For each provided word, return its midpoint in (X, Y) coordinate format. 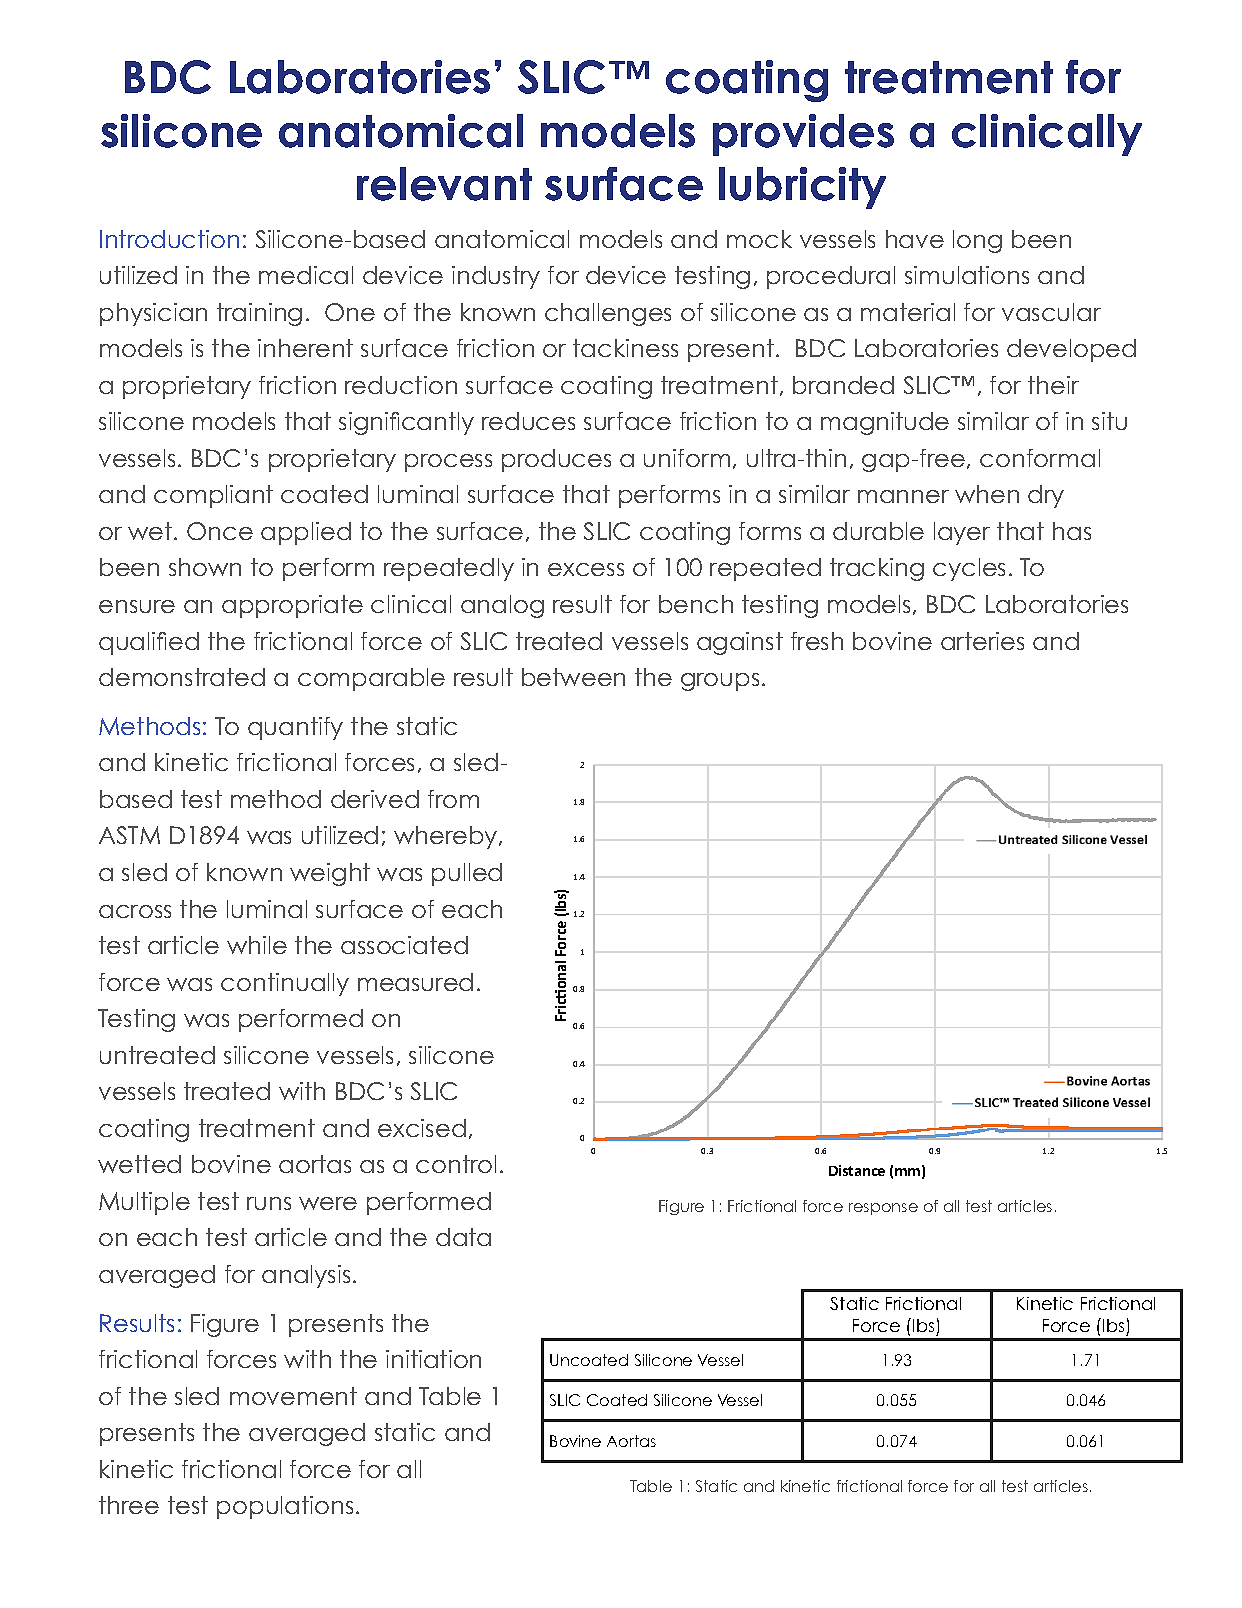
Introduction (169, 239)
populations (285, 1507)
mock (759, 239)
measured (415, 982)
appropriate (292, 606)
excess (586, 569)
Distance (857, 1170)
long (977, 241)
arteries (982, 641)
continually (285, 984)
